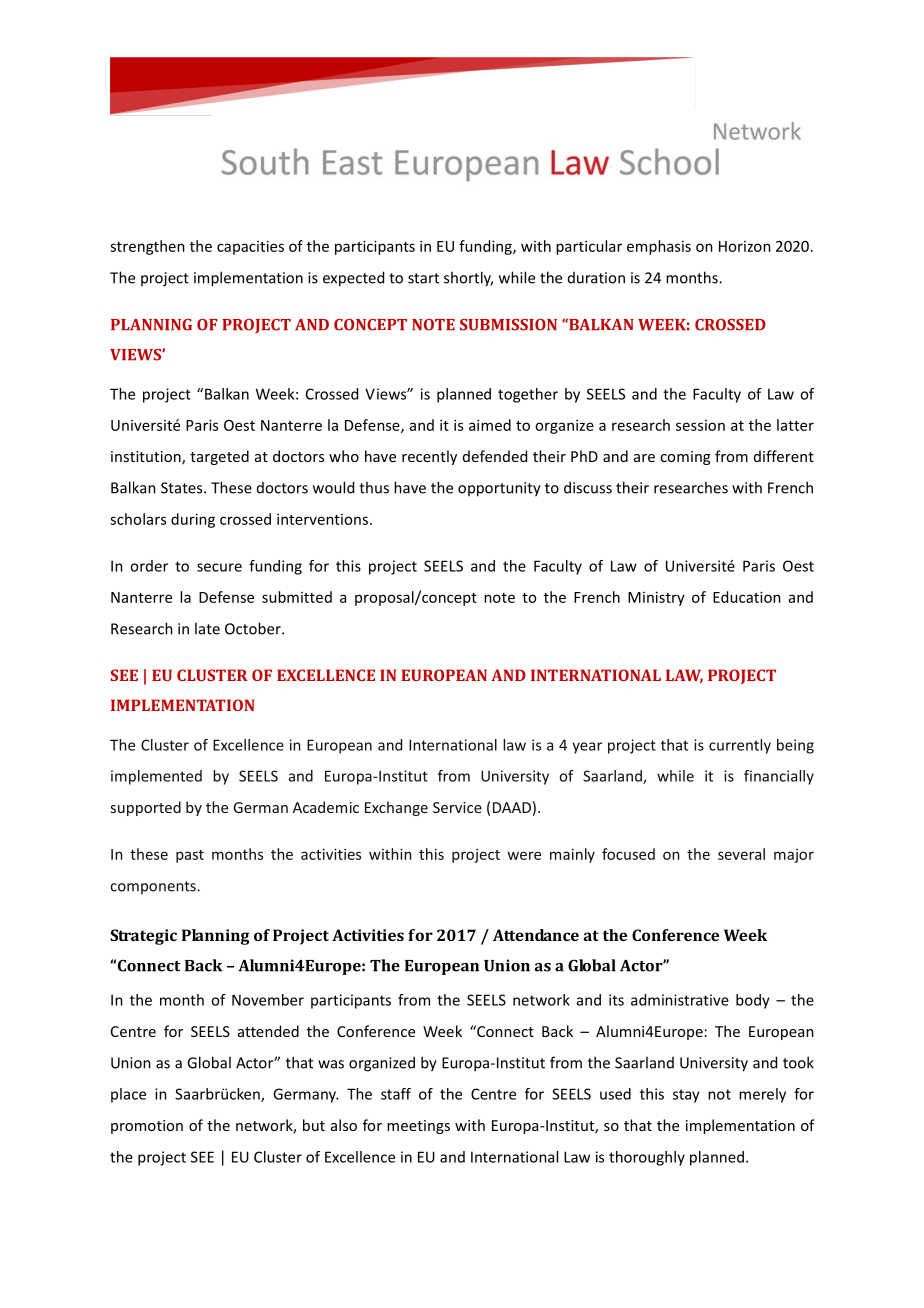 Image resolution: width=924 pixels, height=1308 pixels. I want to click on shortly, so click(468, 279).
